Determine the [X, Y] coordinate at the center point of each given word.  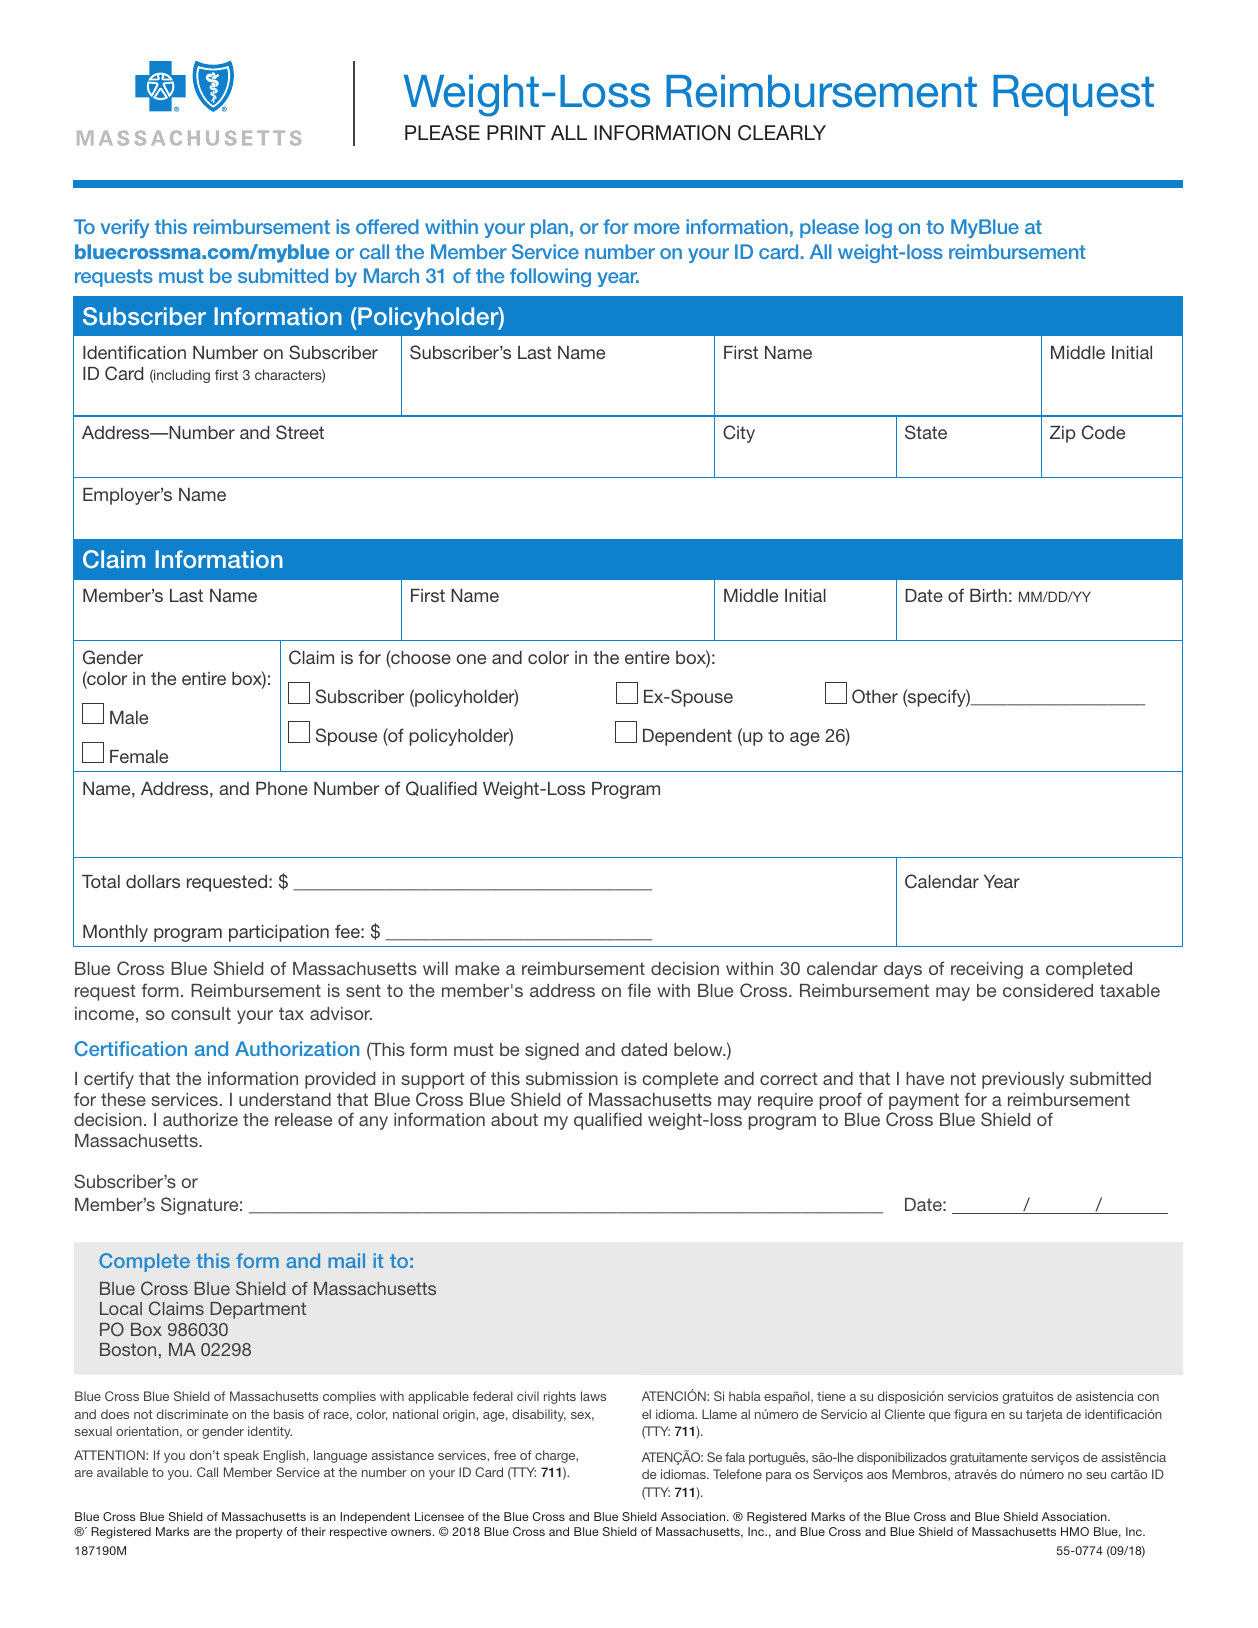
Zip [1063, 434]
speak [241, 1456]
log [878, 228]
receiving [987, 970]
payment [924, 1103]
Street [300, 432]
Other [875, 696]
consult [201, 1013]
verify [125, 228]
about [514, 1119]
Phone [282, 788]
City [739, 434]
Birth [988, 595]
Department [258, 1310]
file [639, 990]
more [657, 228]
